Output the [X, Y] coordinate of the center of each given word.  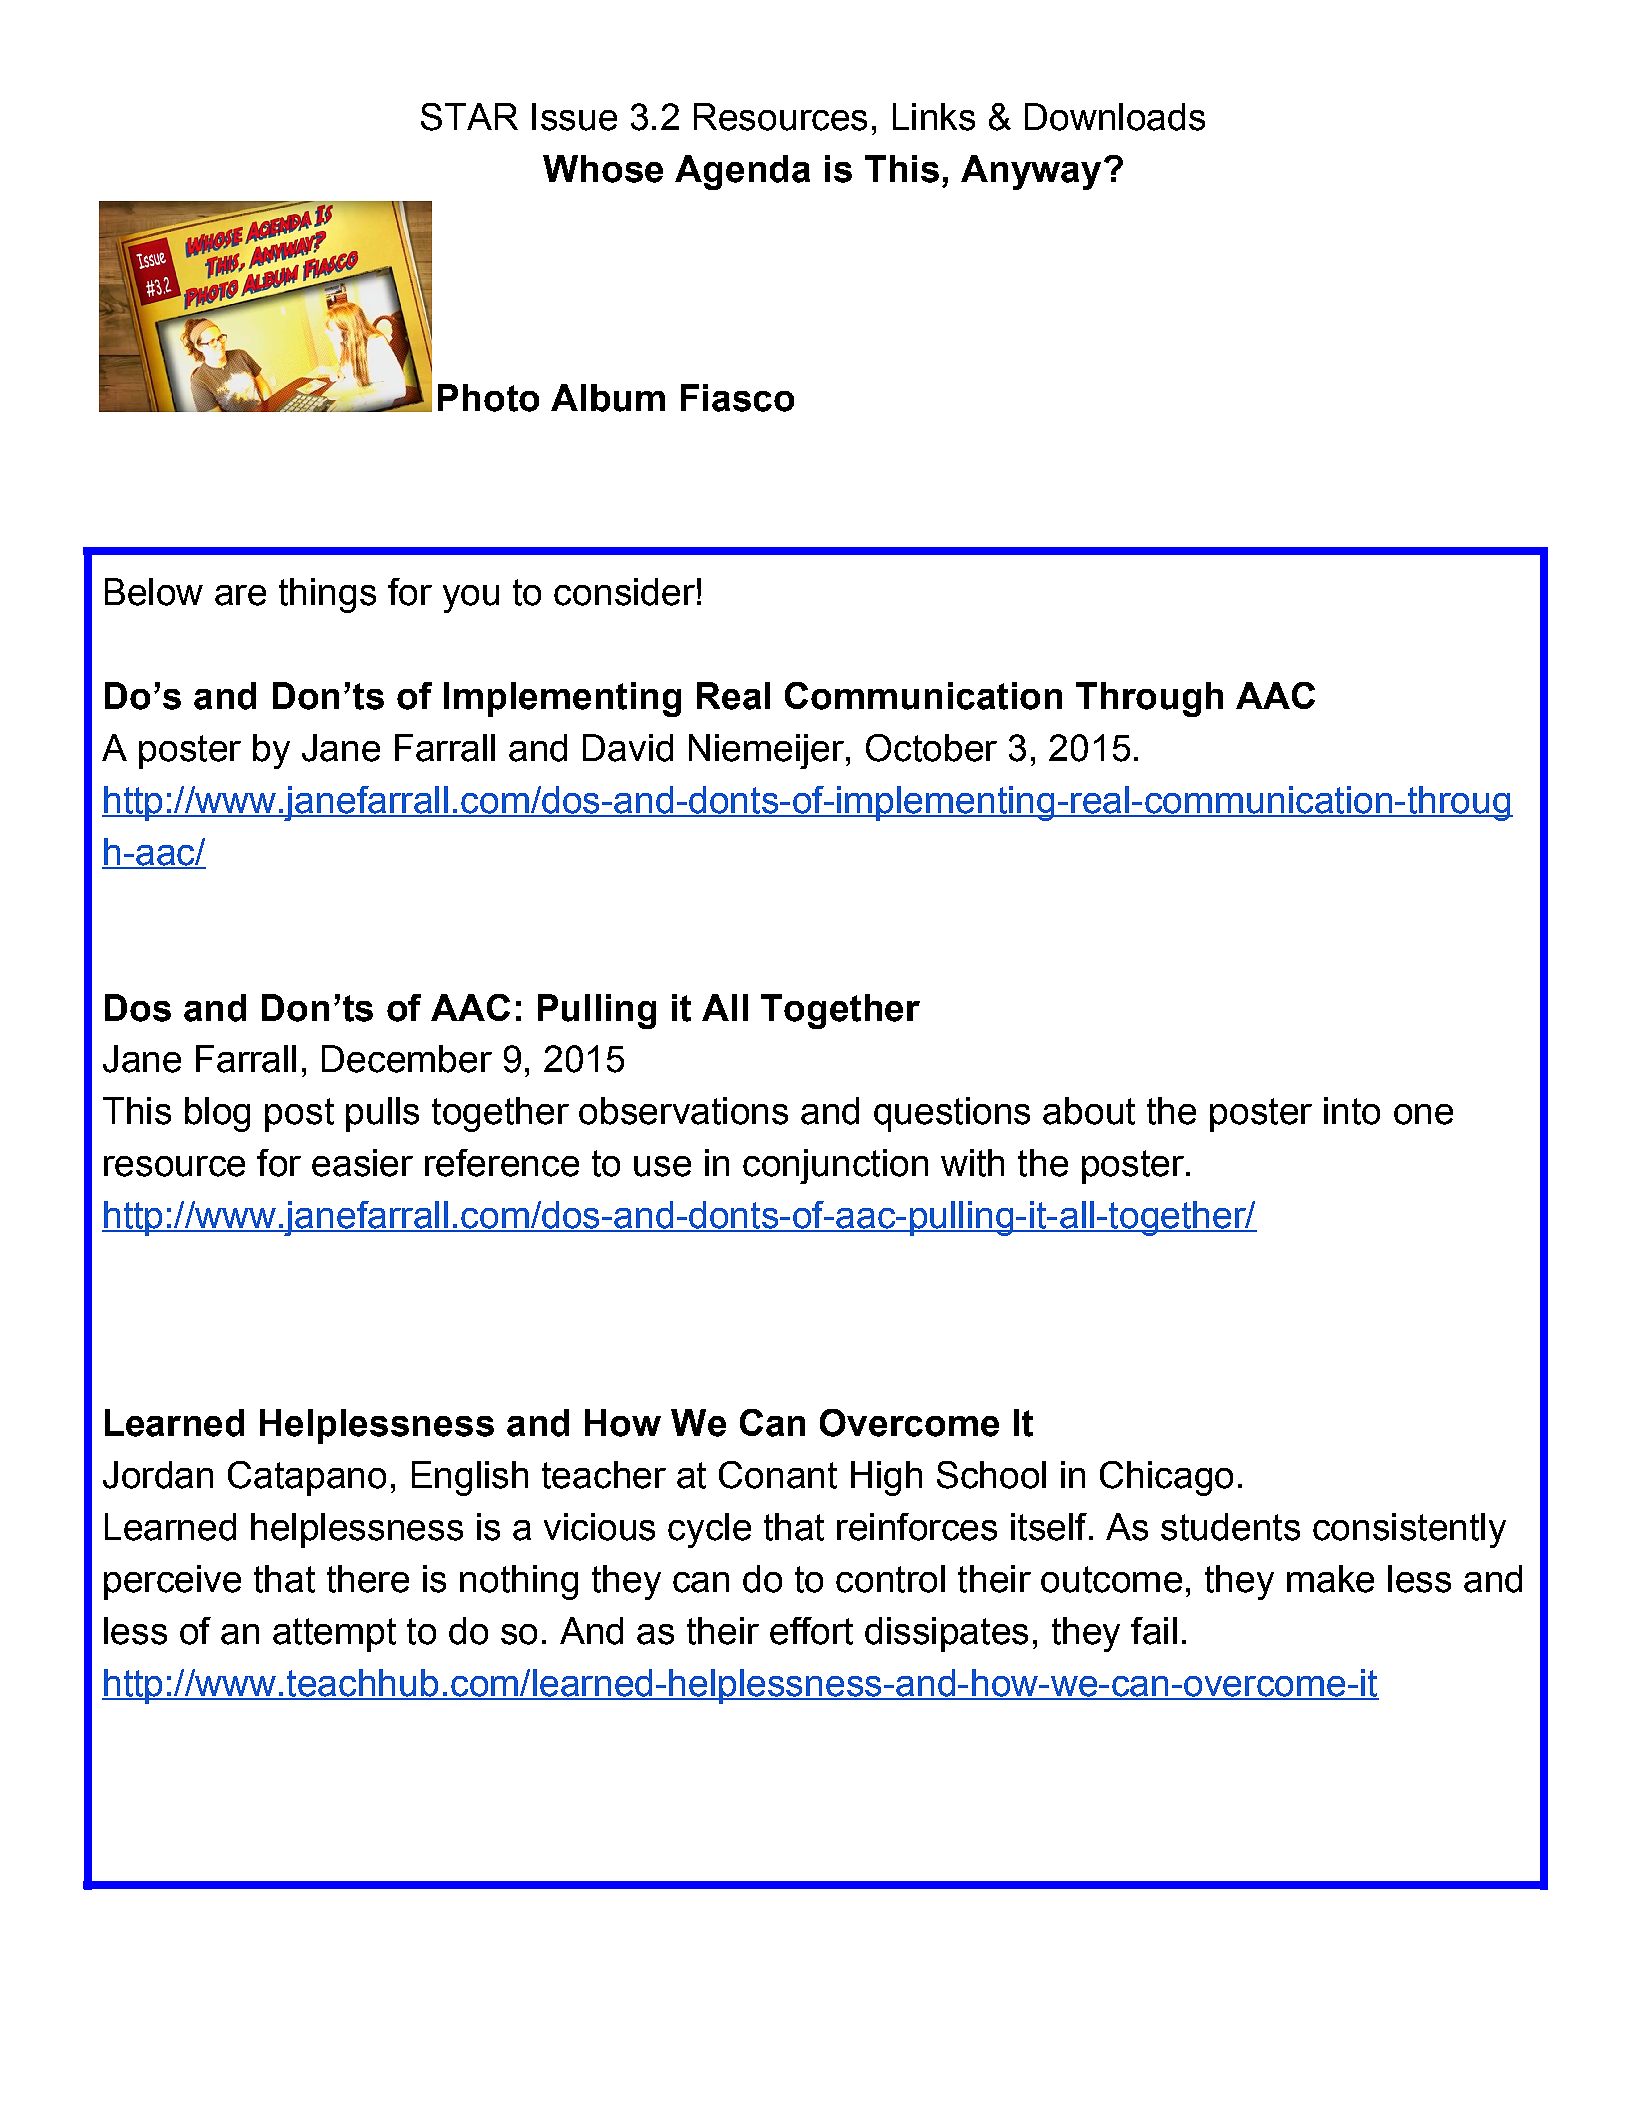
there [368, 1579]
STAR [469, 117]
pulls [382, 1114]
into [1352, 1111]
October [931, 748]
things [327, 595]
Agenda [742, 172]
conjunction [835, 1166]
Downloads [1115, 117]
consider [624, 592]
